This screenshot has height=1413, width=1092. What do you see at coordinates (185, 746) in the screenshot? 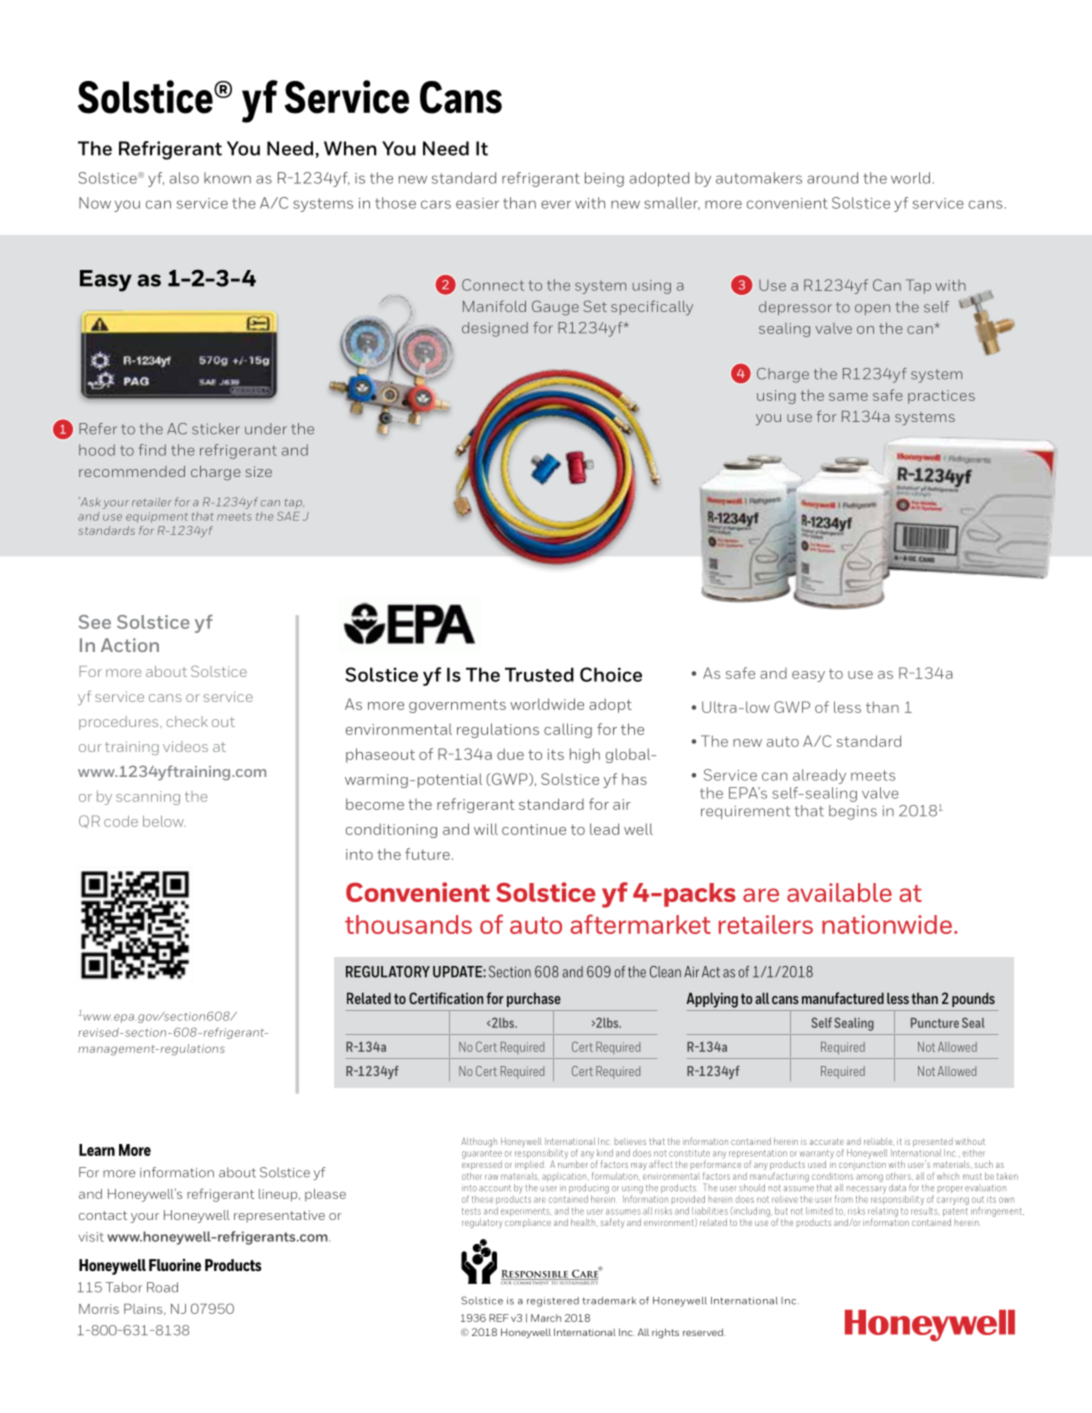
I see `videos` at bounding box center [185, 746].
